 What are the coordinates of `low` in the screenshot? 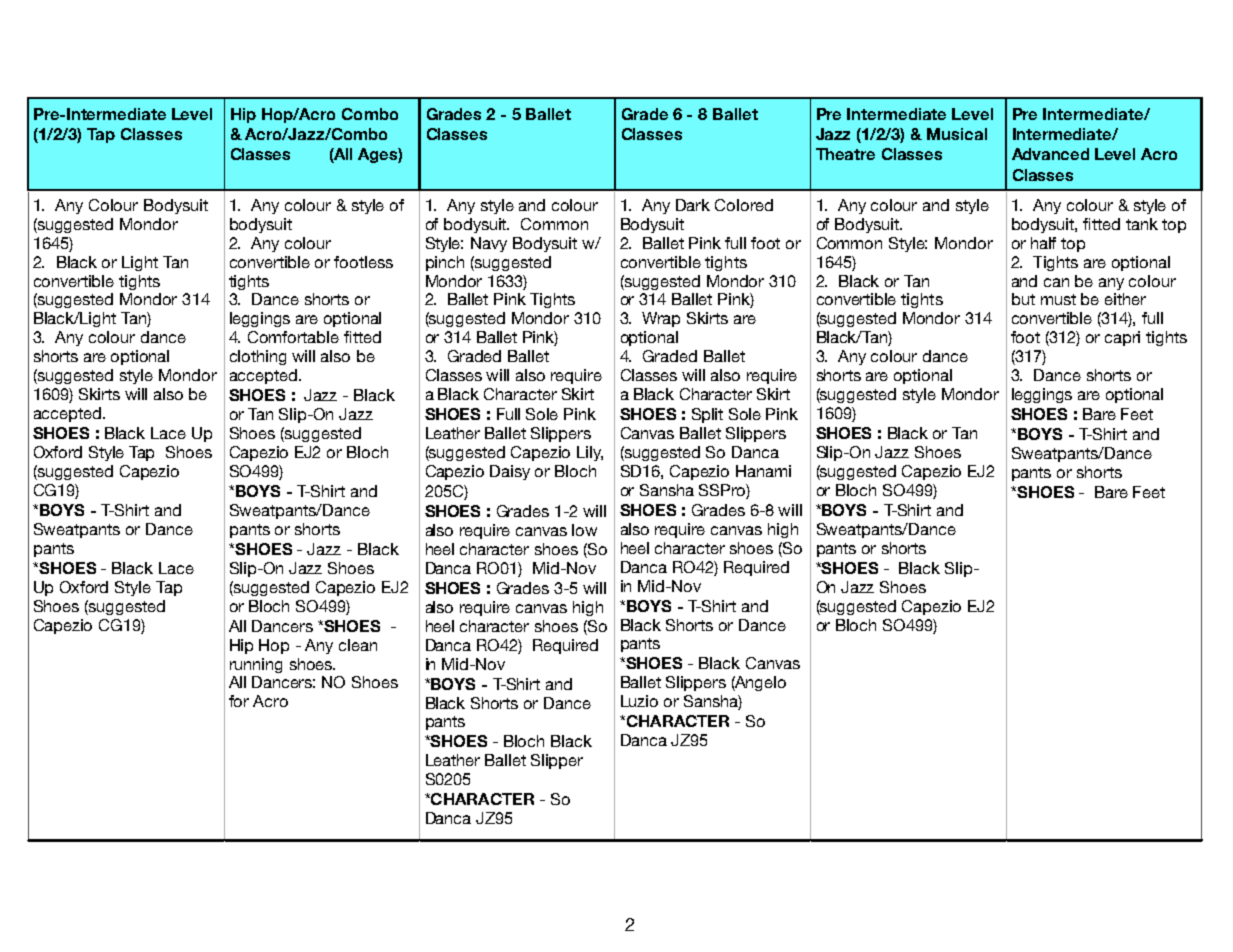 It's located at (584, 530).
